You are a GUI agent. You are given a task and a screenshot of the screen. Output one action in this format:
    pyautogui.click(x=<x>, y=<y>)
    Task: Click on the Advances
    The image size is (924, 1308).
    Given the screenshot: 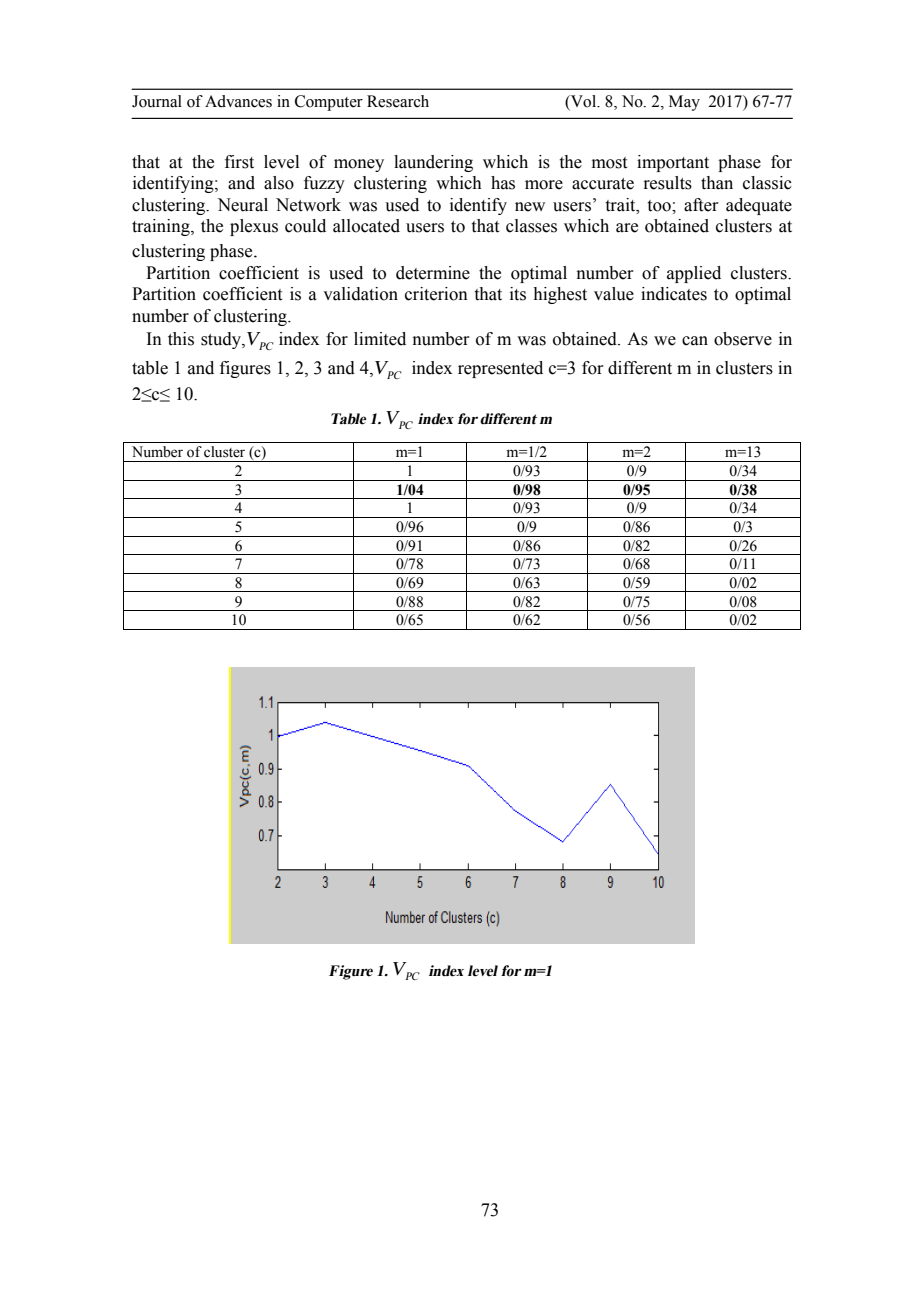 What is the action you would take?
    pyautogui.click(x=238, y=101)
